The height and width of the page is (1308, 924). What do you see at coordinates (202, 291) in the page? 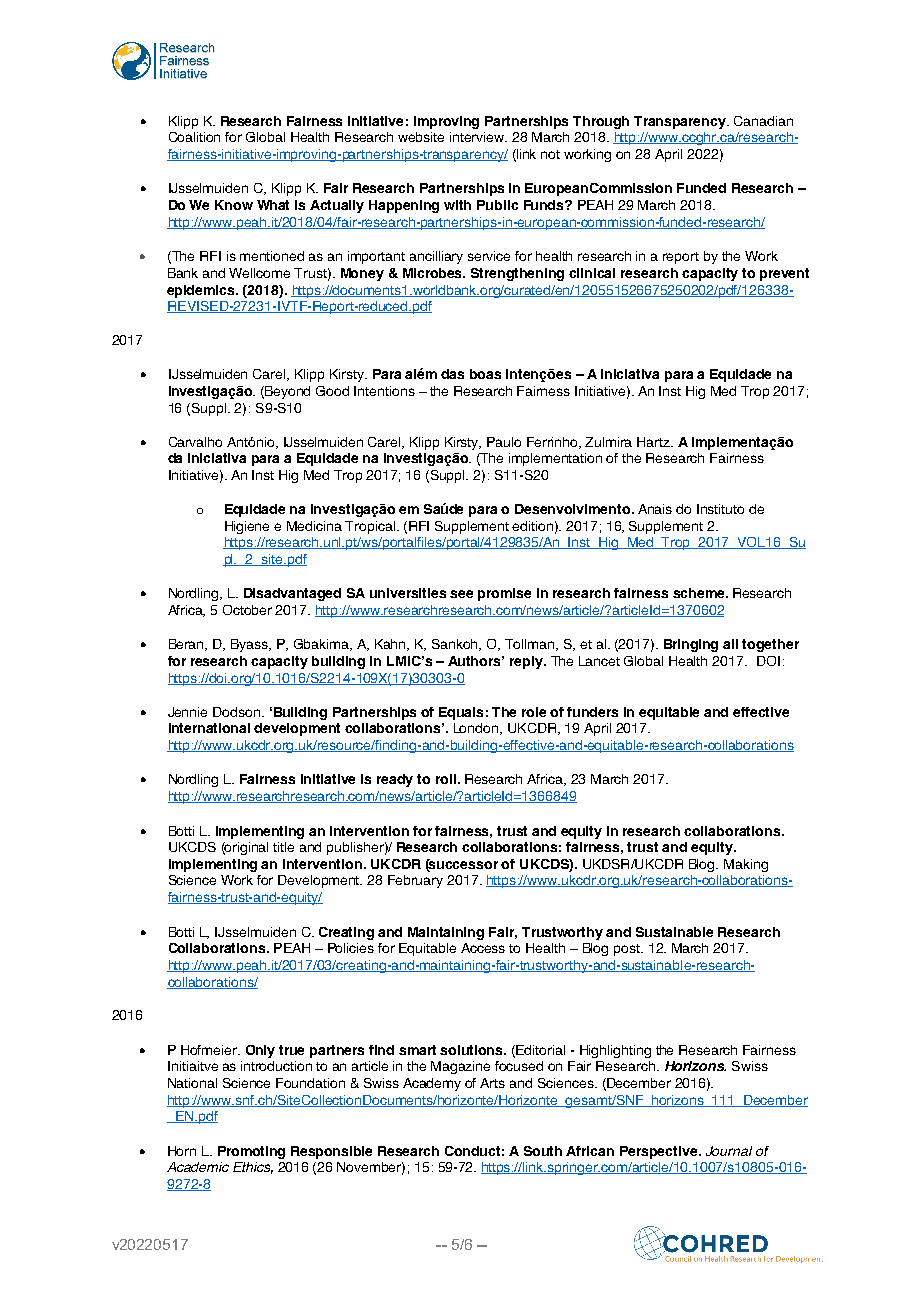
I see `epidemics` at bounding box center [202, 291].
